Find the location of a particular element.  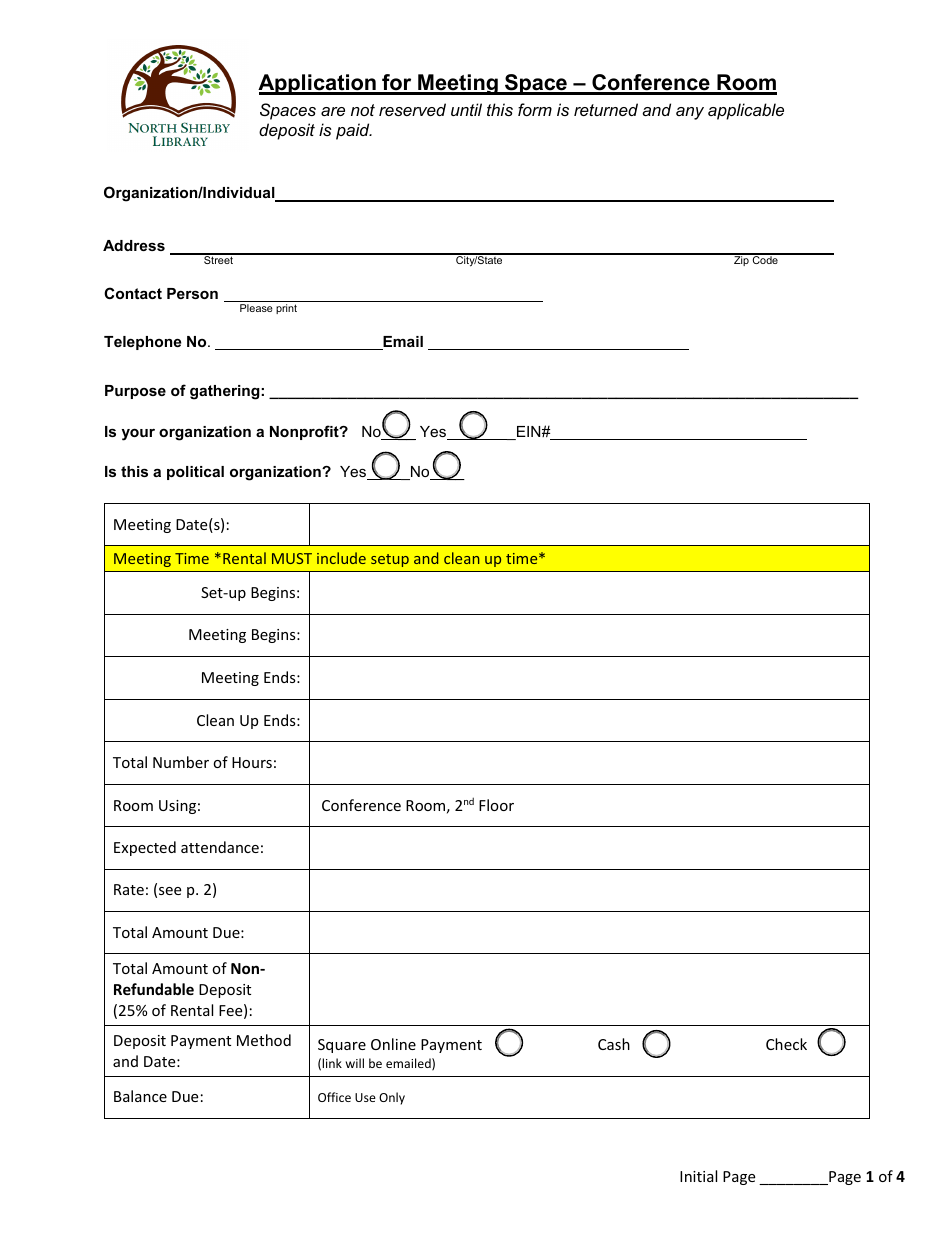

any is located at coordinates (690, 113).
